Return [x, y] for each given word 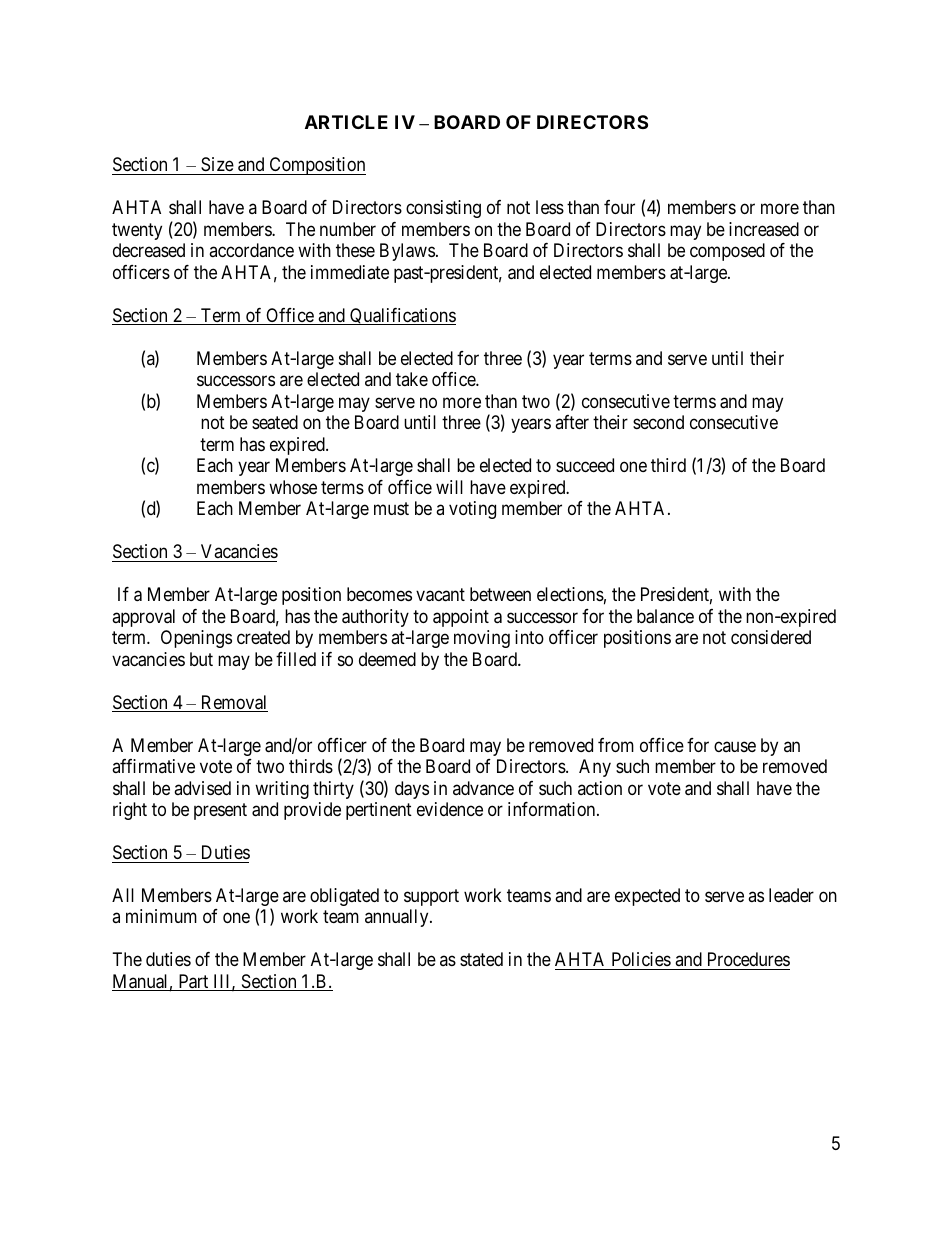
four [619, 207]
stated [481, 959]
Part [193, 982]
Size [217, 166]
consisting [443, 209]
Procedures [747, 961]
